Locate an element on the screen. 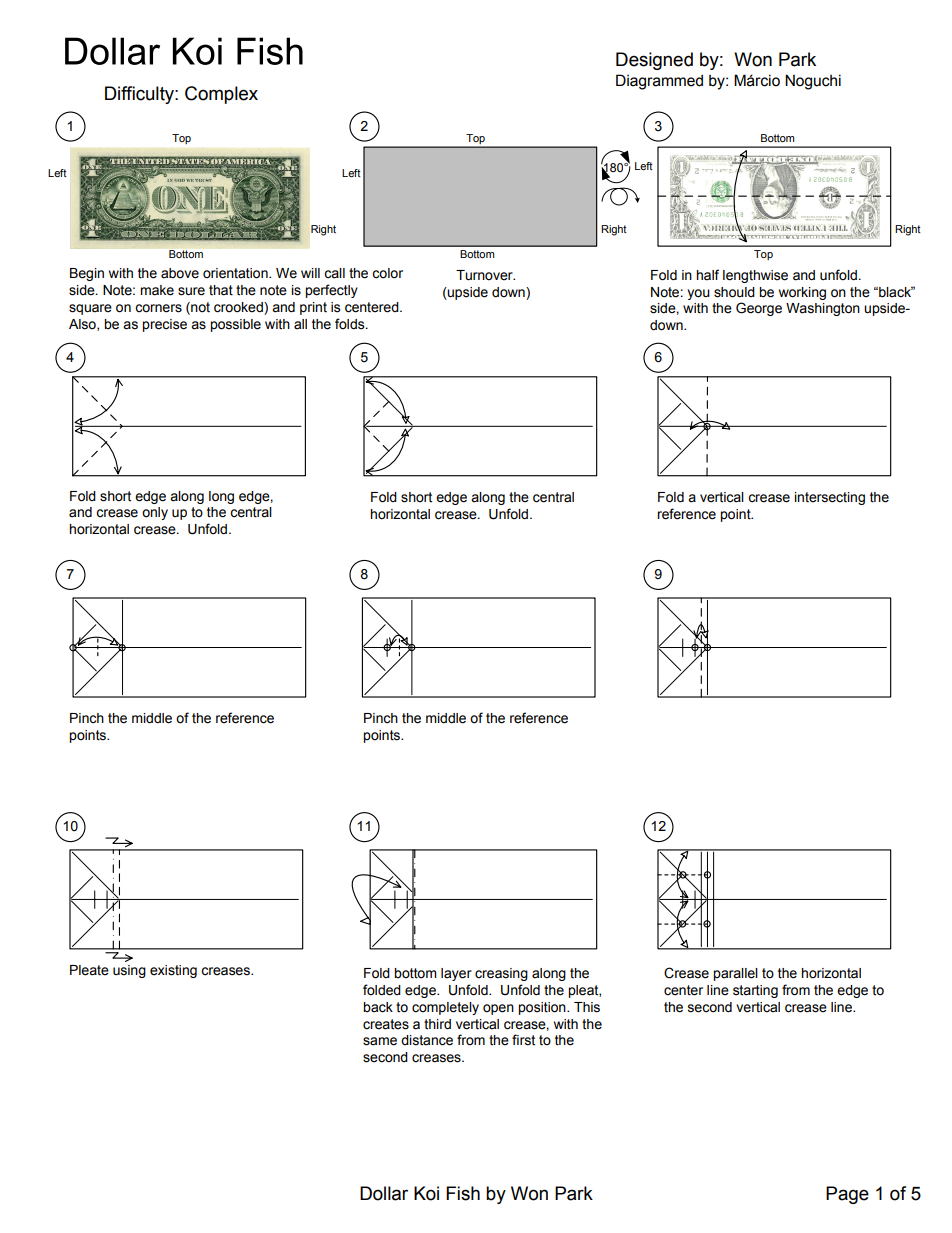 This screenshot has height=1233, width=952. Turnover is located at coordinates (485, 275).
